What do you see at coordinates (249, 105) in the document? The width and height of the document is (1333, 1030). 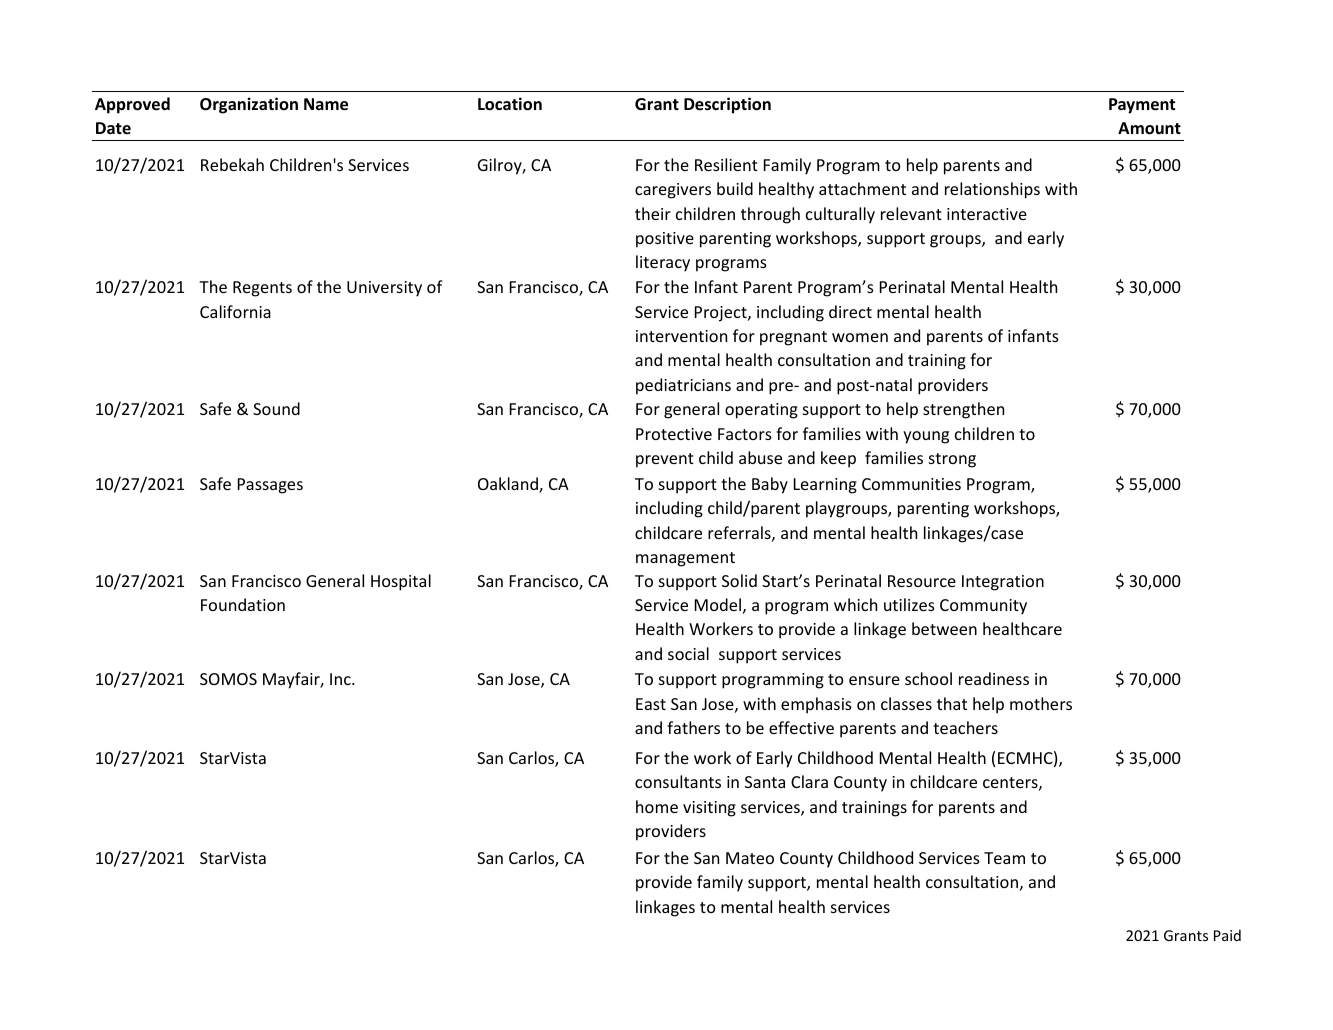 I see `Organization` at bounding box center [249, 105].
